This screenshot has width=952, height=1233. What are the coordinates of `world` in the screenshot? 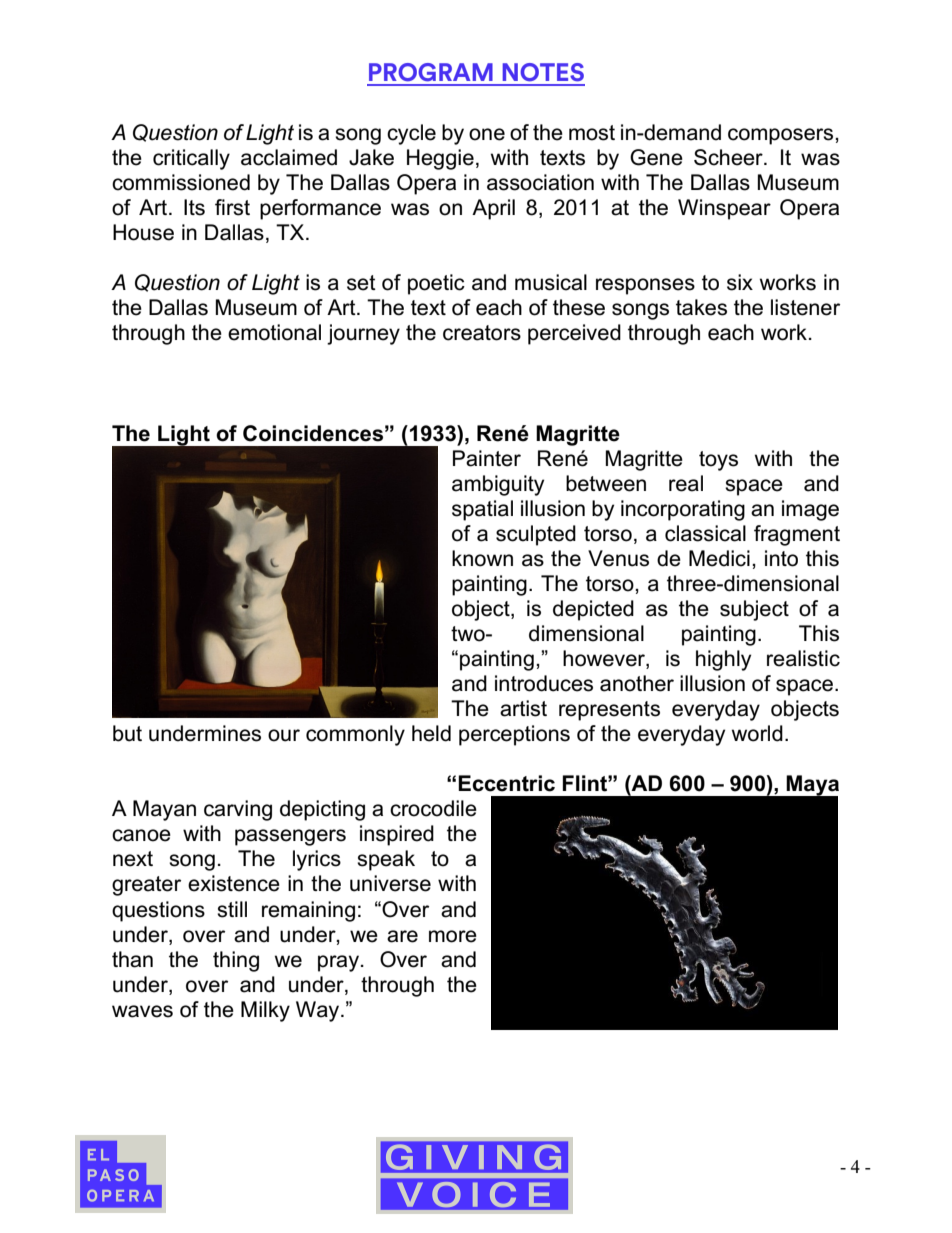 It's located at (757, 733).
